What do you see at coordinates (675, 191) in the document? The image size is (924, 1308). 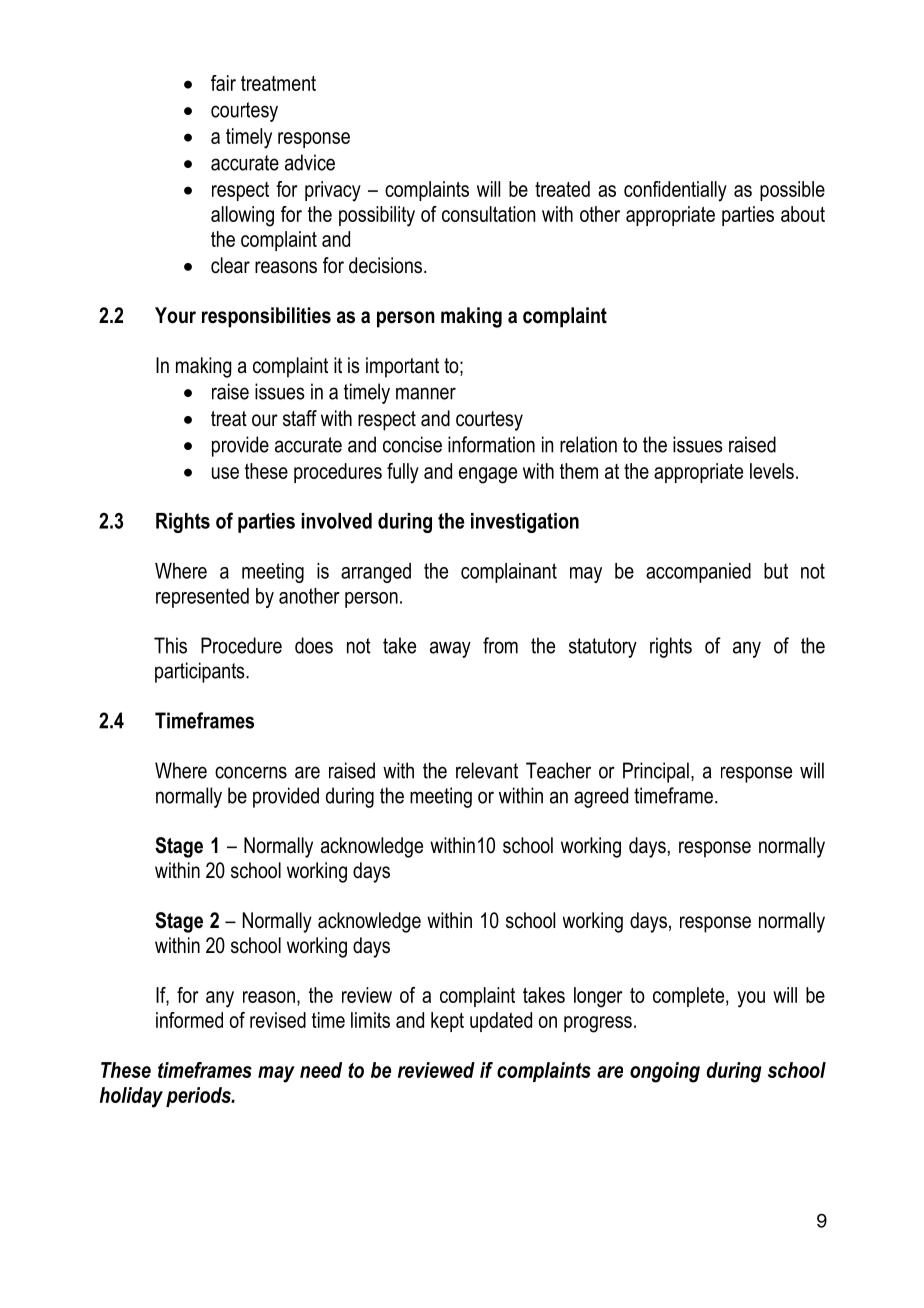 I see `confidentially` at bounding box center [675, 191].
